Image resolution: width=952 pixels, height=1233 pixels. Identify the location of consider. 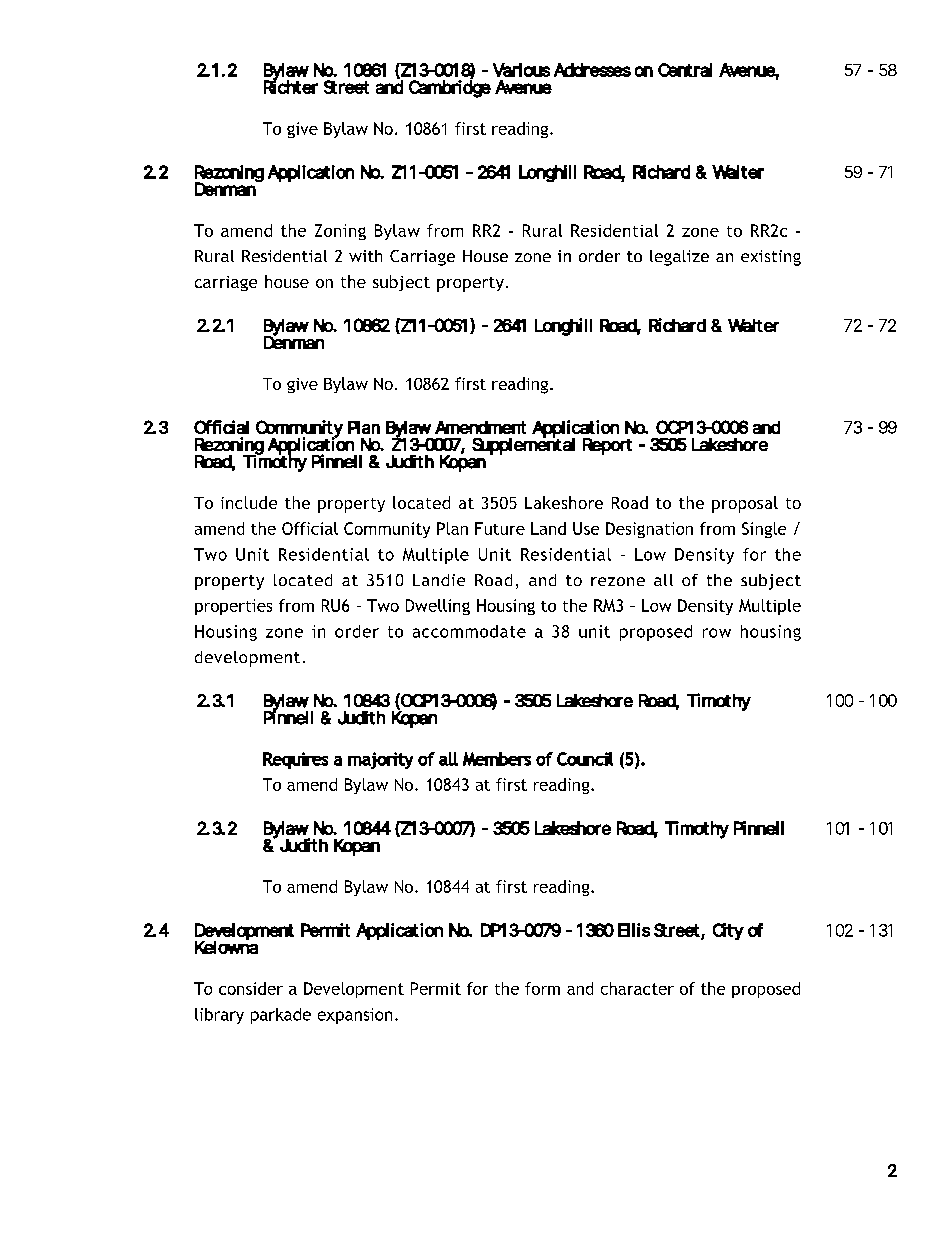
(251, 988).
